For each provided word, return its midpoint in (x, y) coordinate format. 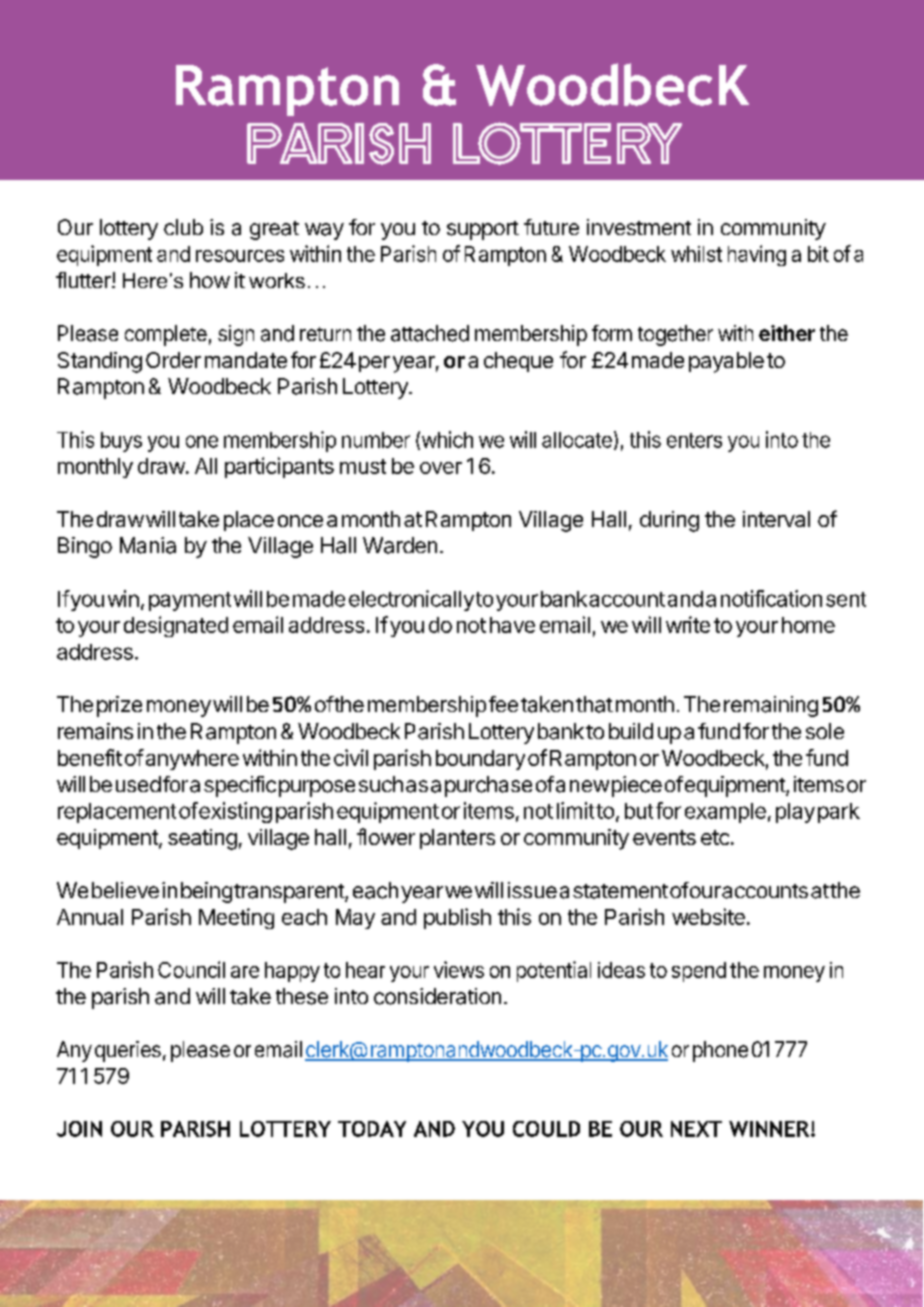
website (708, 916)
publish (457, 918)
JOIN (79, 1129)
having (757, 255)
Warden (400, 545)
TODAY (372, 1129)
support (483, 230)
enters (694, 440)
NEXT (696, 1129)
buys (121, 442)
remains (95, 731)
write (688, 624)
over (441, 468)
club (183, 227)
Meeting (236, 918)
